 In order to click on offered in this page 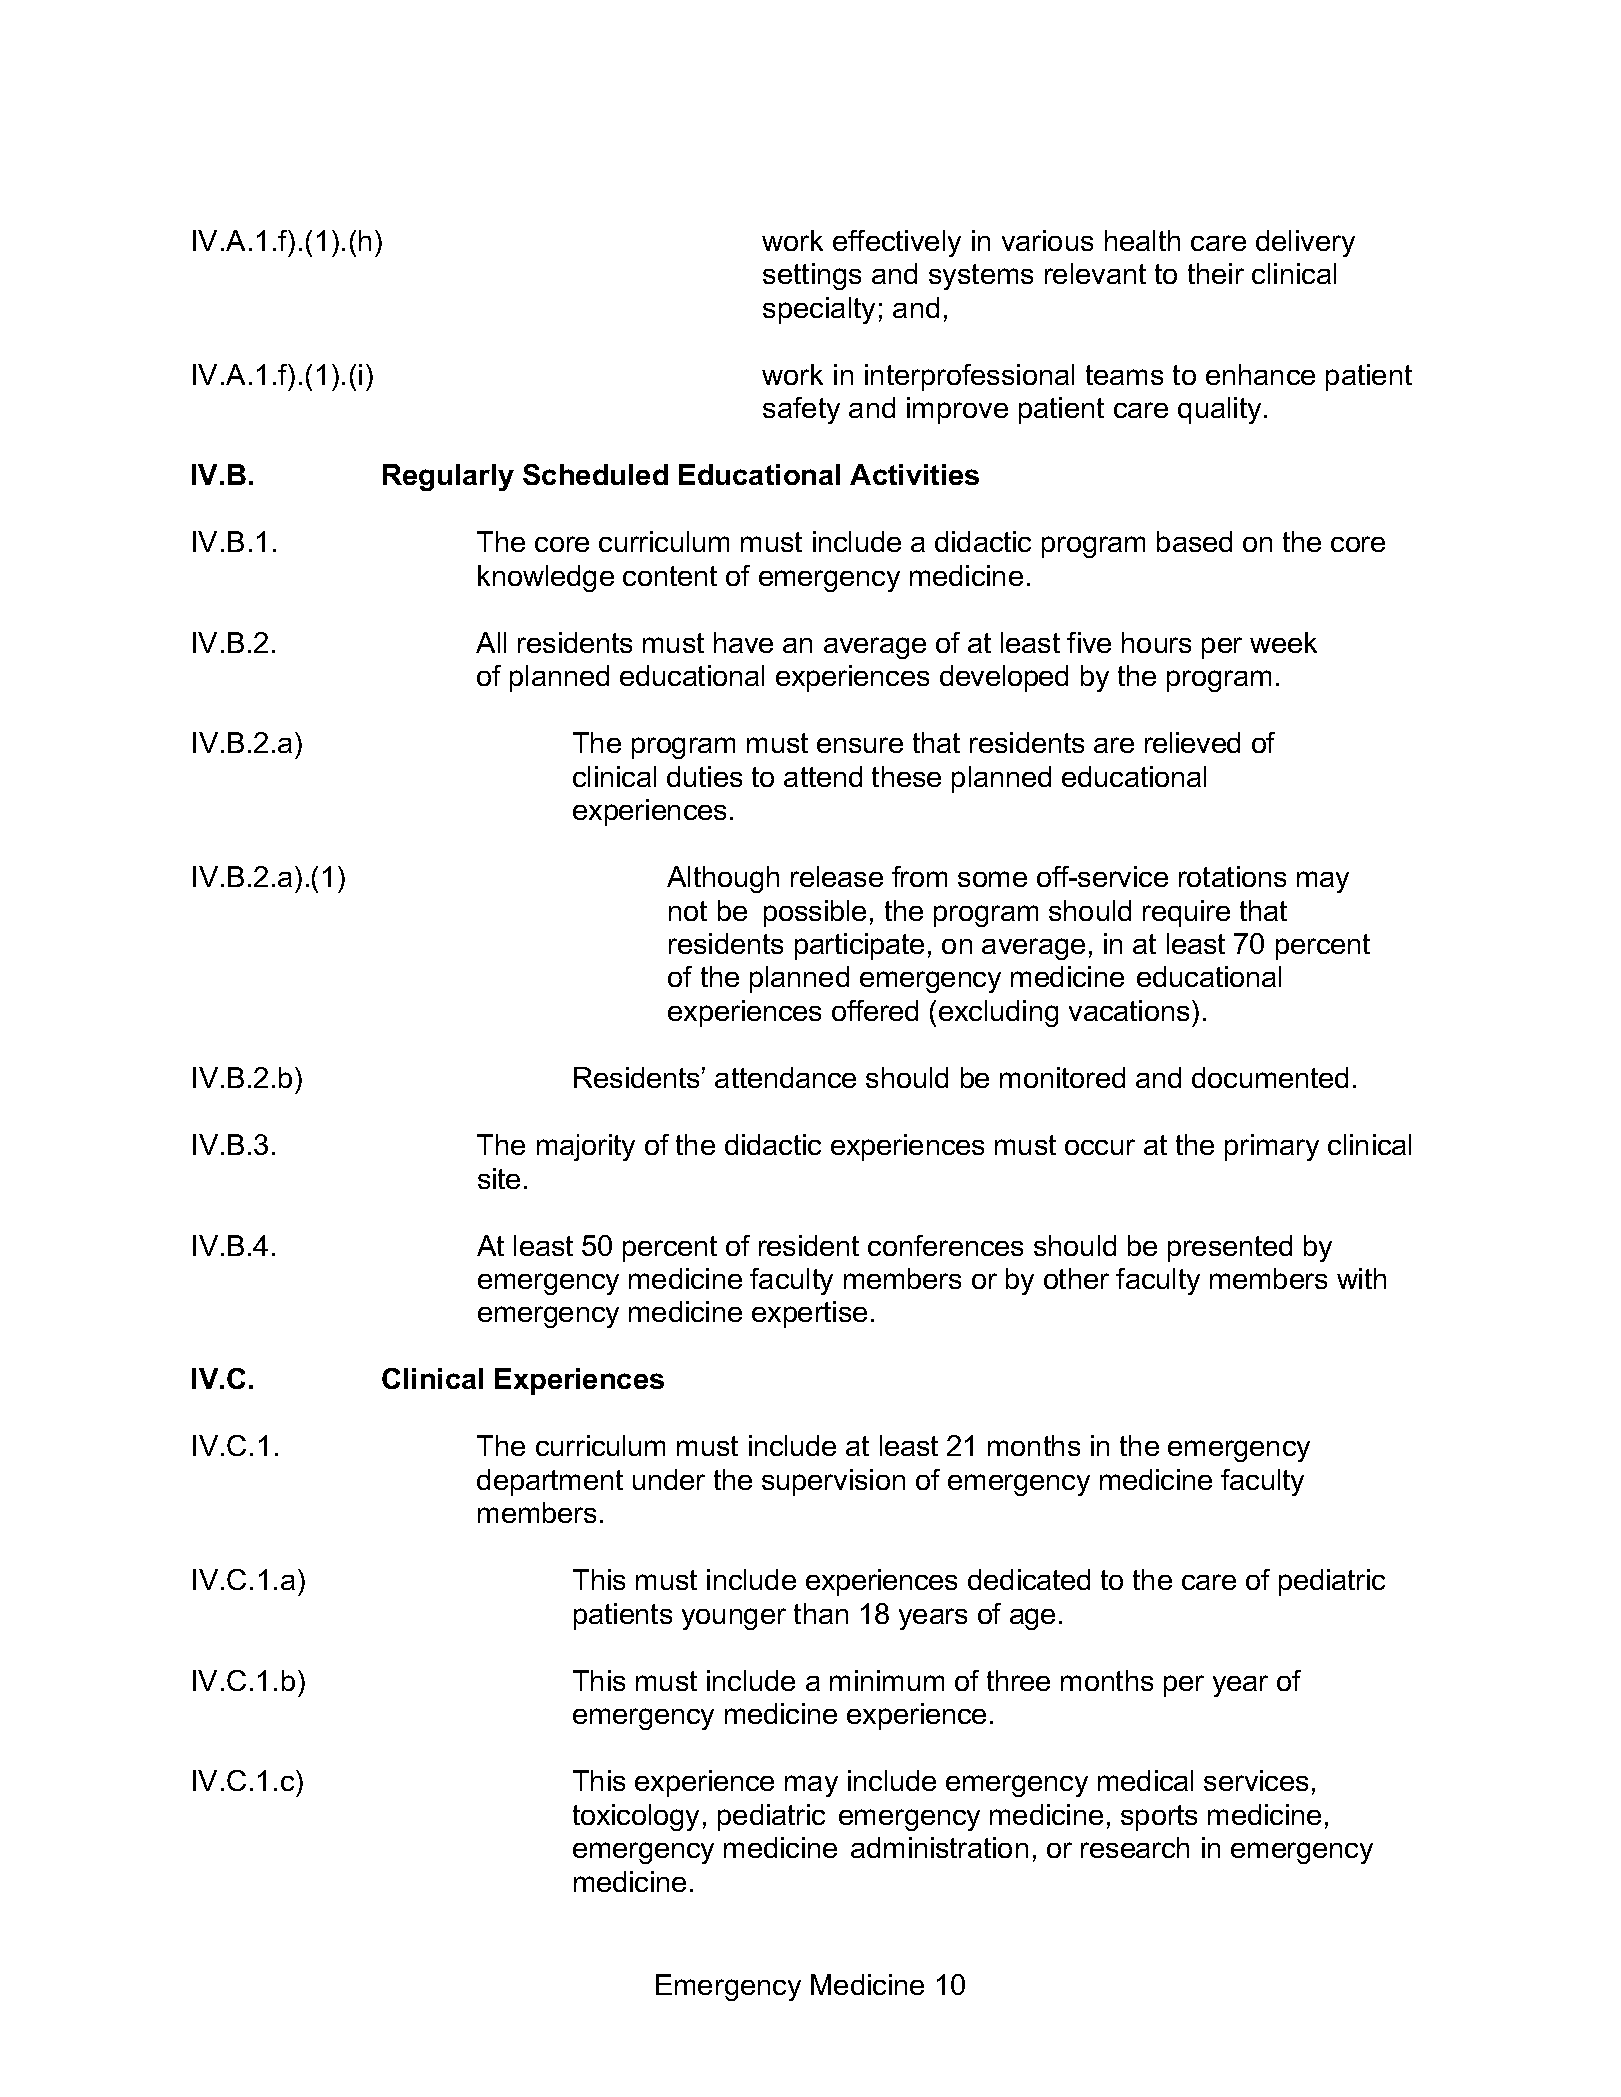, I will do `click(875, 1010)`.
